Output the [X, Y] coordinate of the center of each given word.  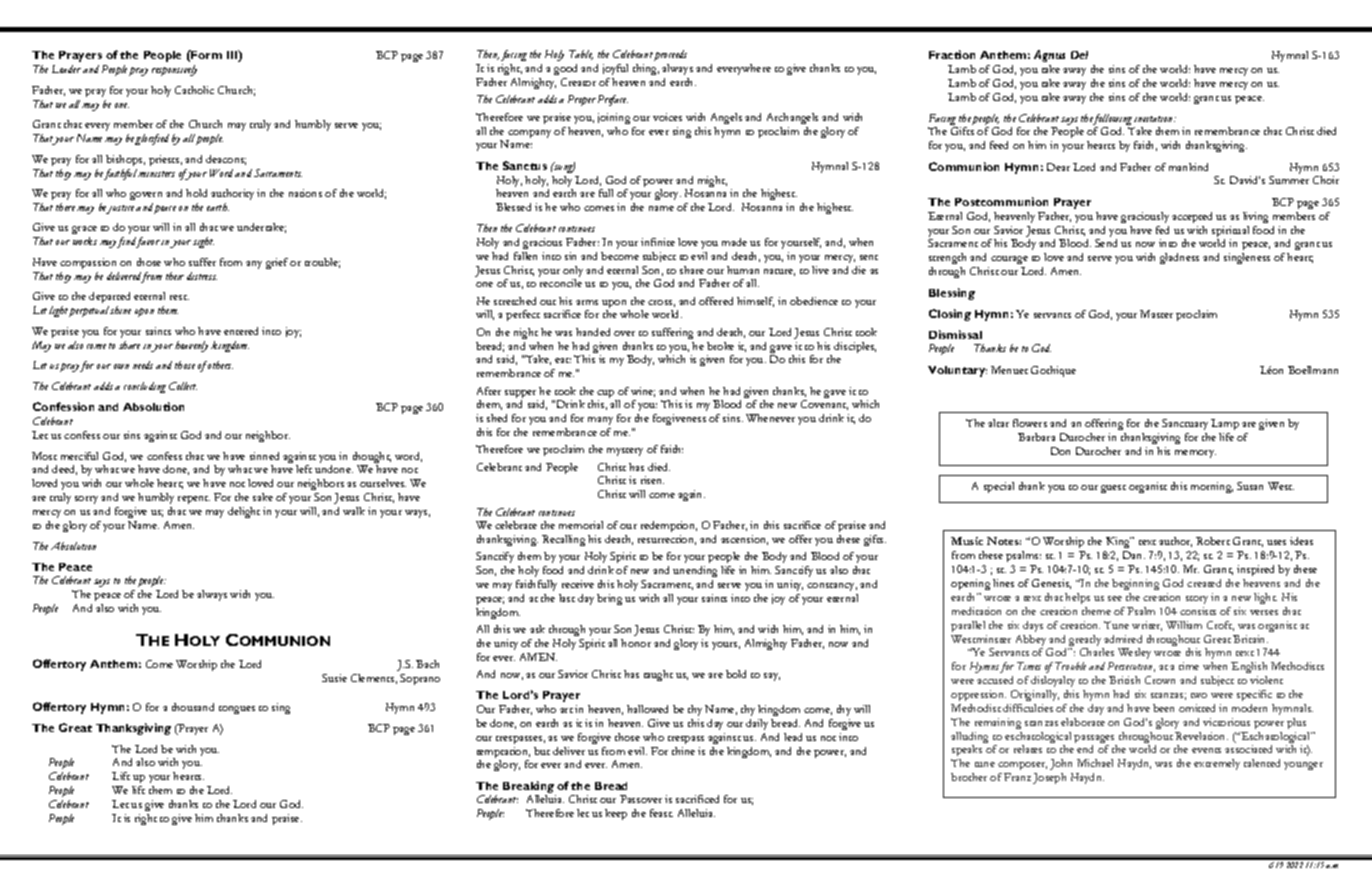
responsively [174, 70]
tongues [237, 710]
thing [646, 69]
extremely [1217, 764]
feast [661, 813]
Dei [1079, 55]
